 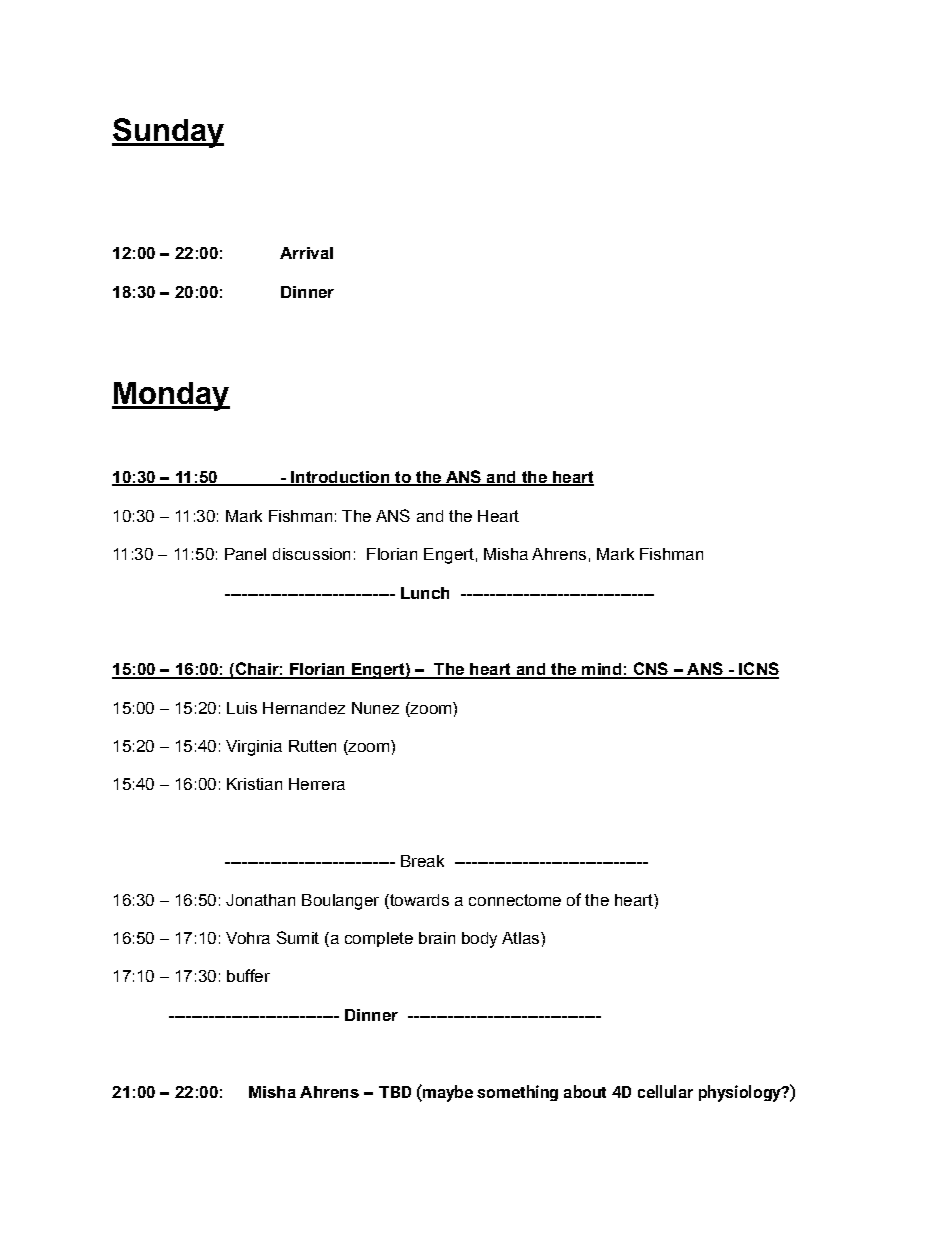 I want to click on Arrival, so click(x=306, y=253).
